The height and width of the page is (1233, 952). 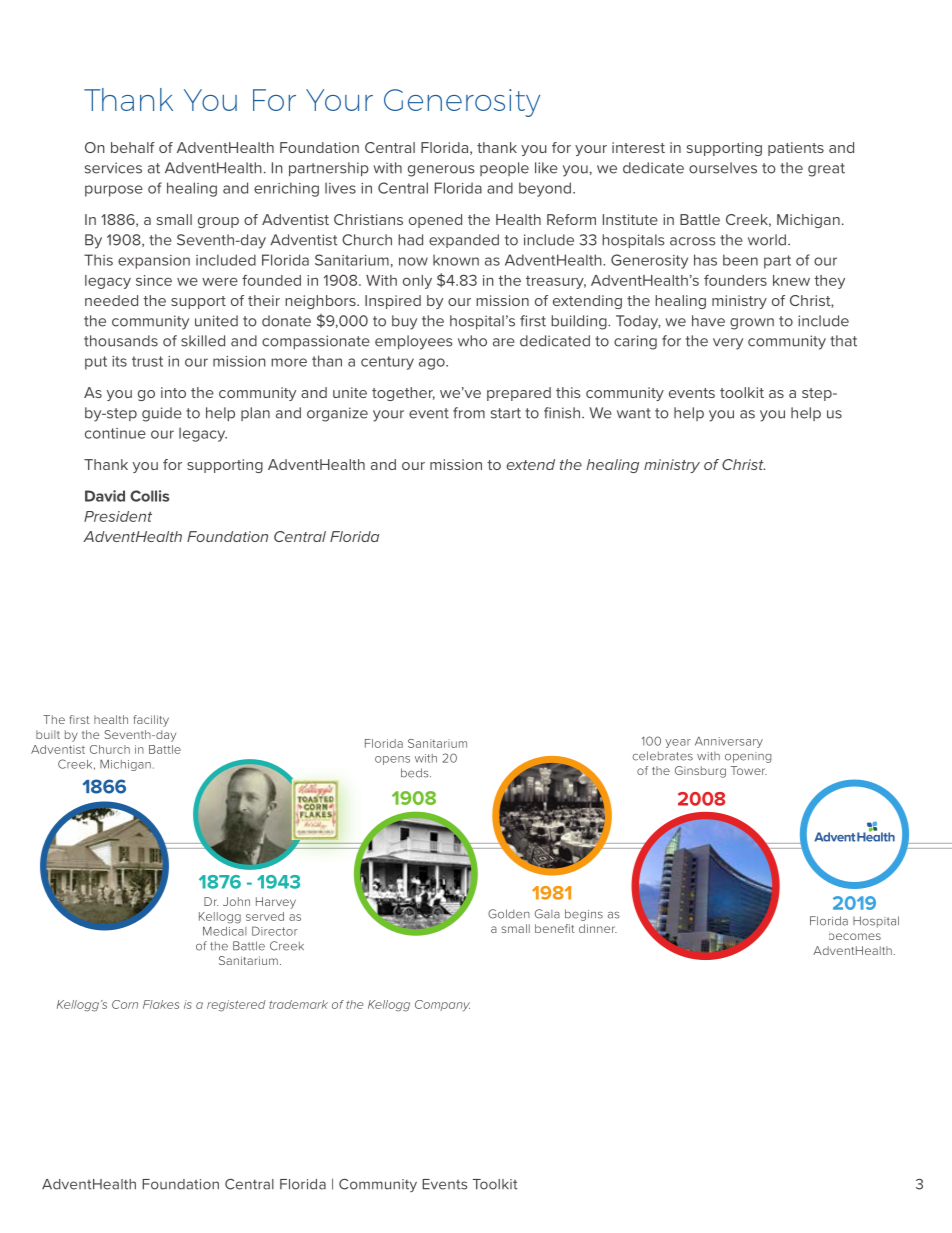 I want to click on ourselves, so click(x=723, y=168).
